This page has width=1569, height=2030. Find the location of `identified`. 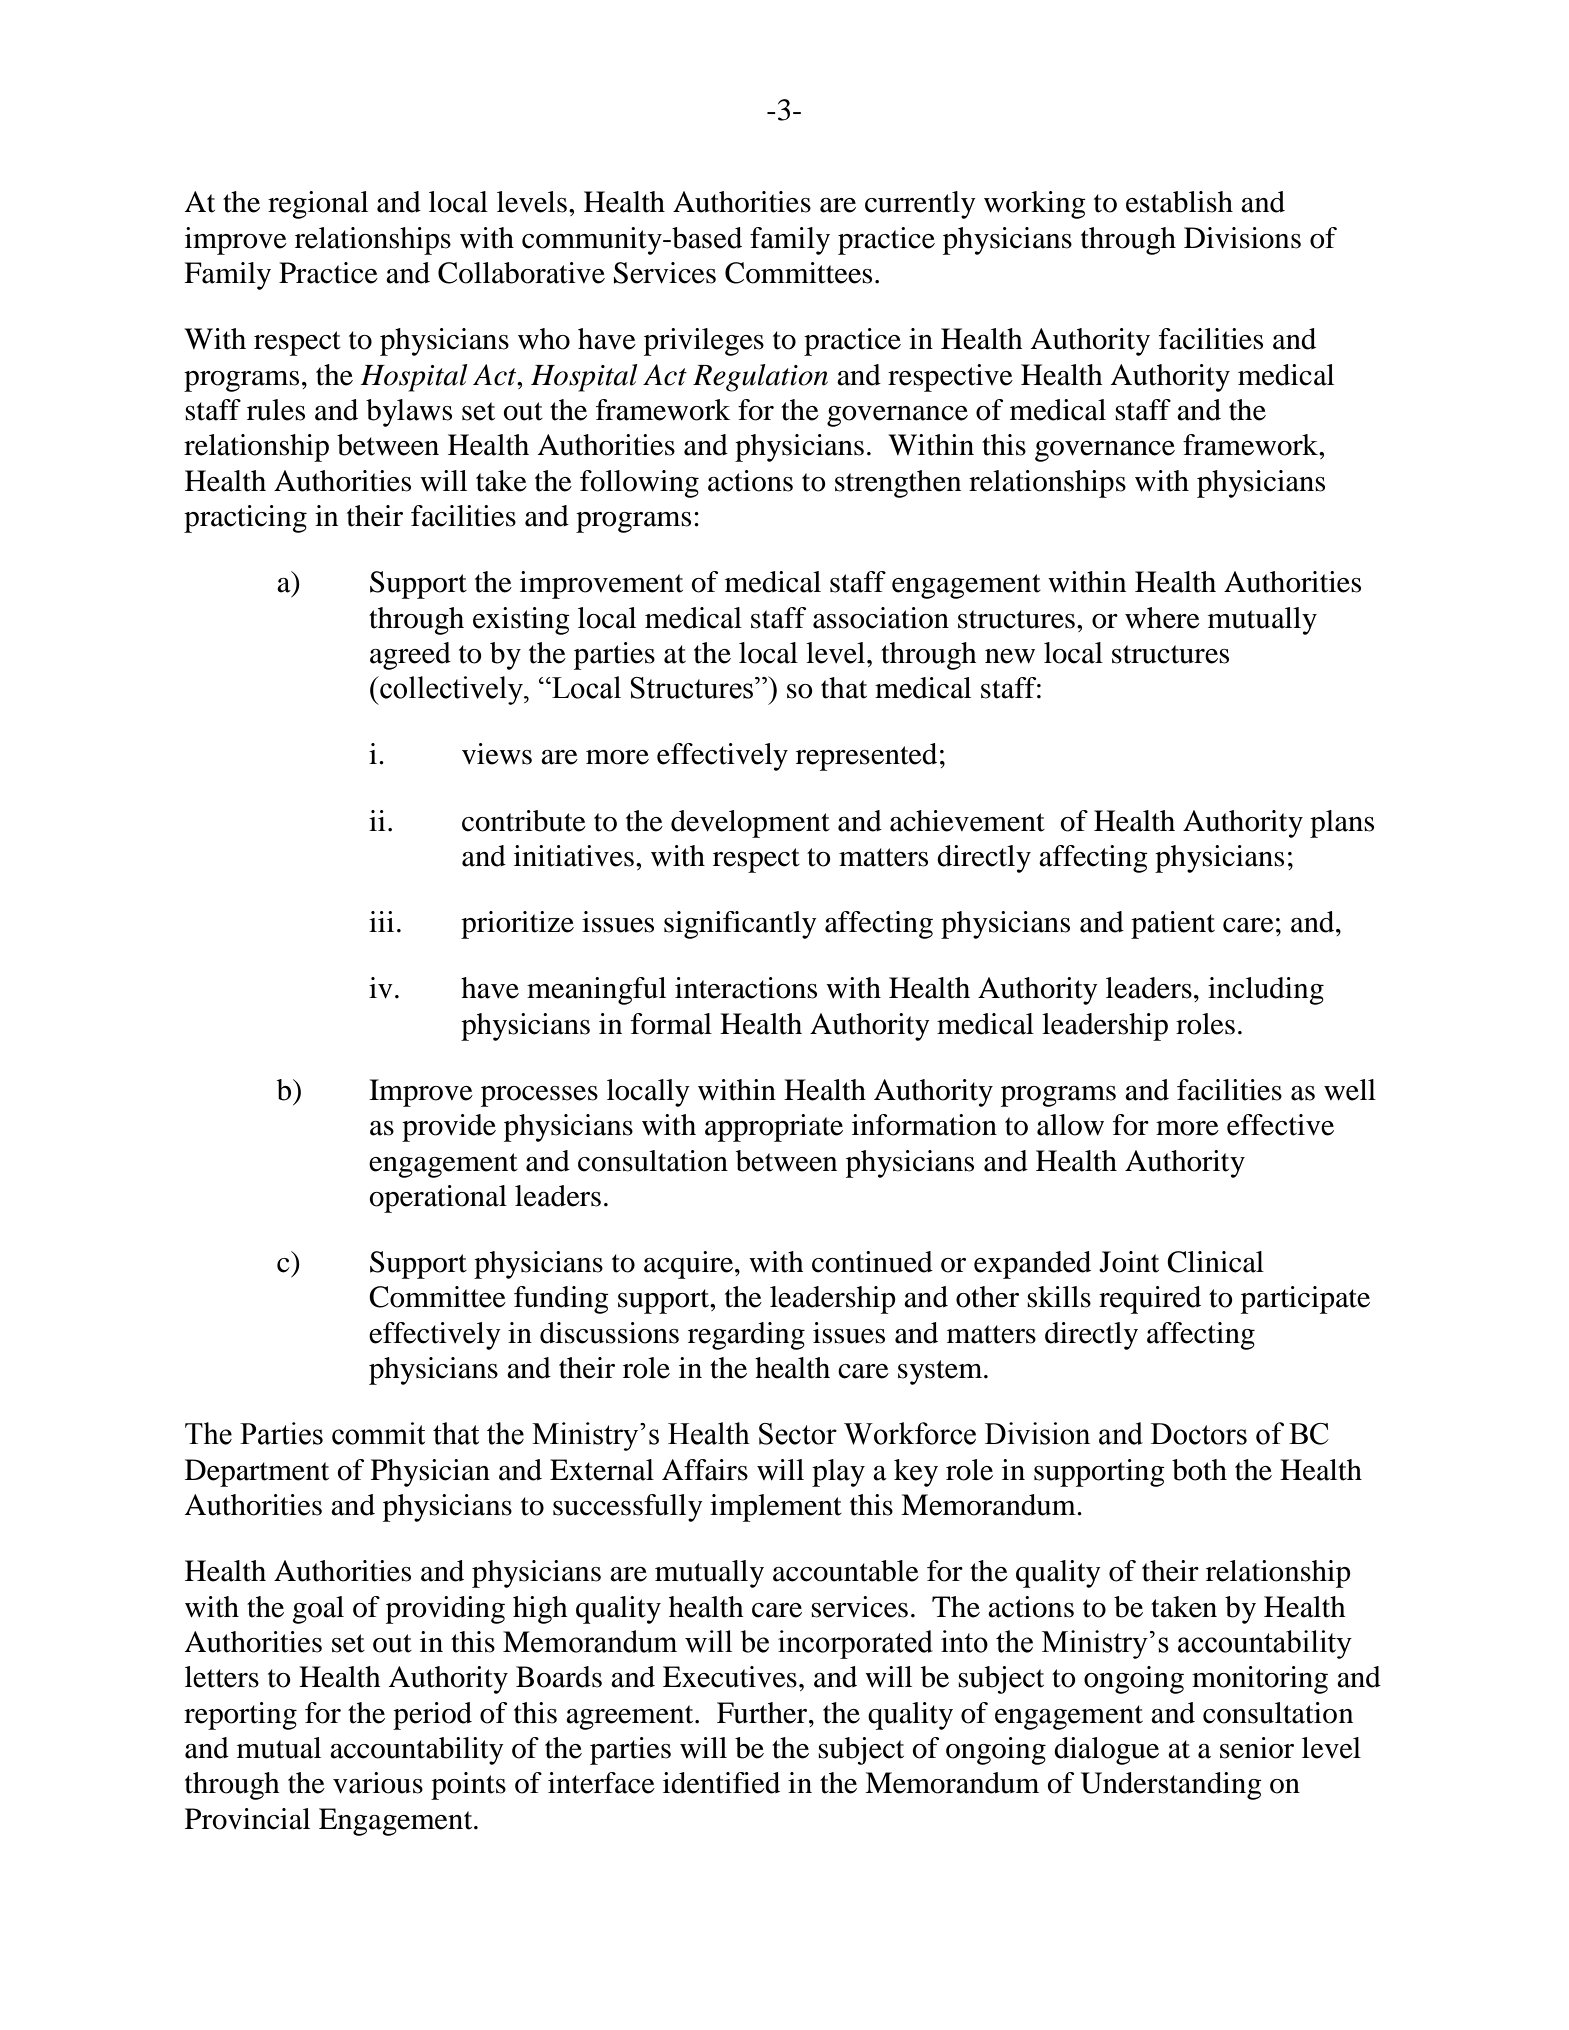

identified is located at coordinates (721, 1783).
